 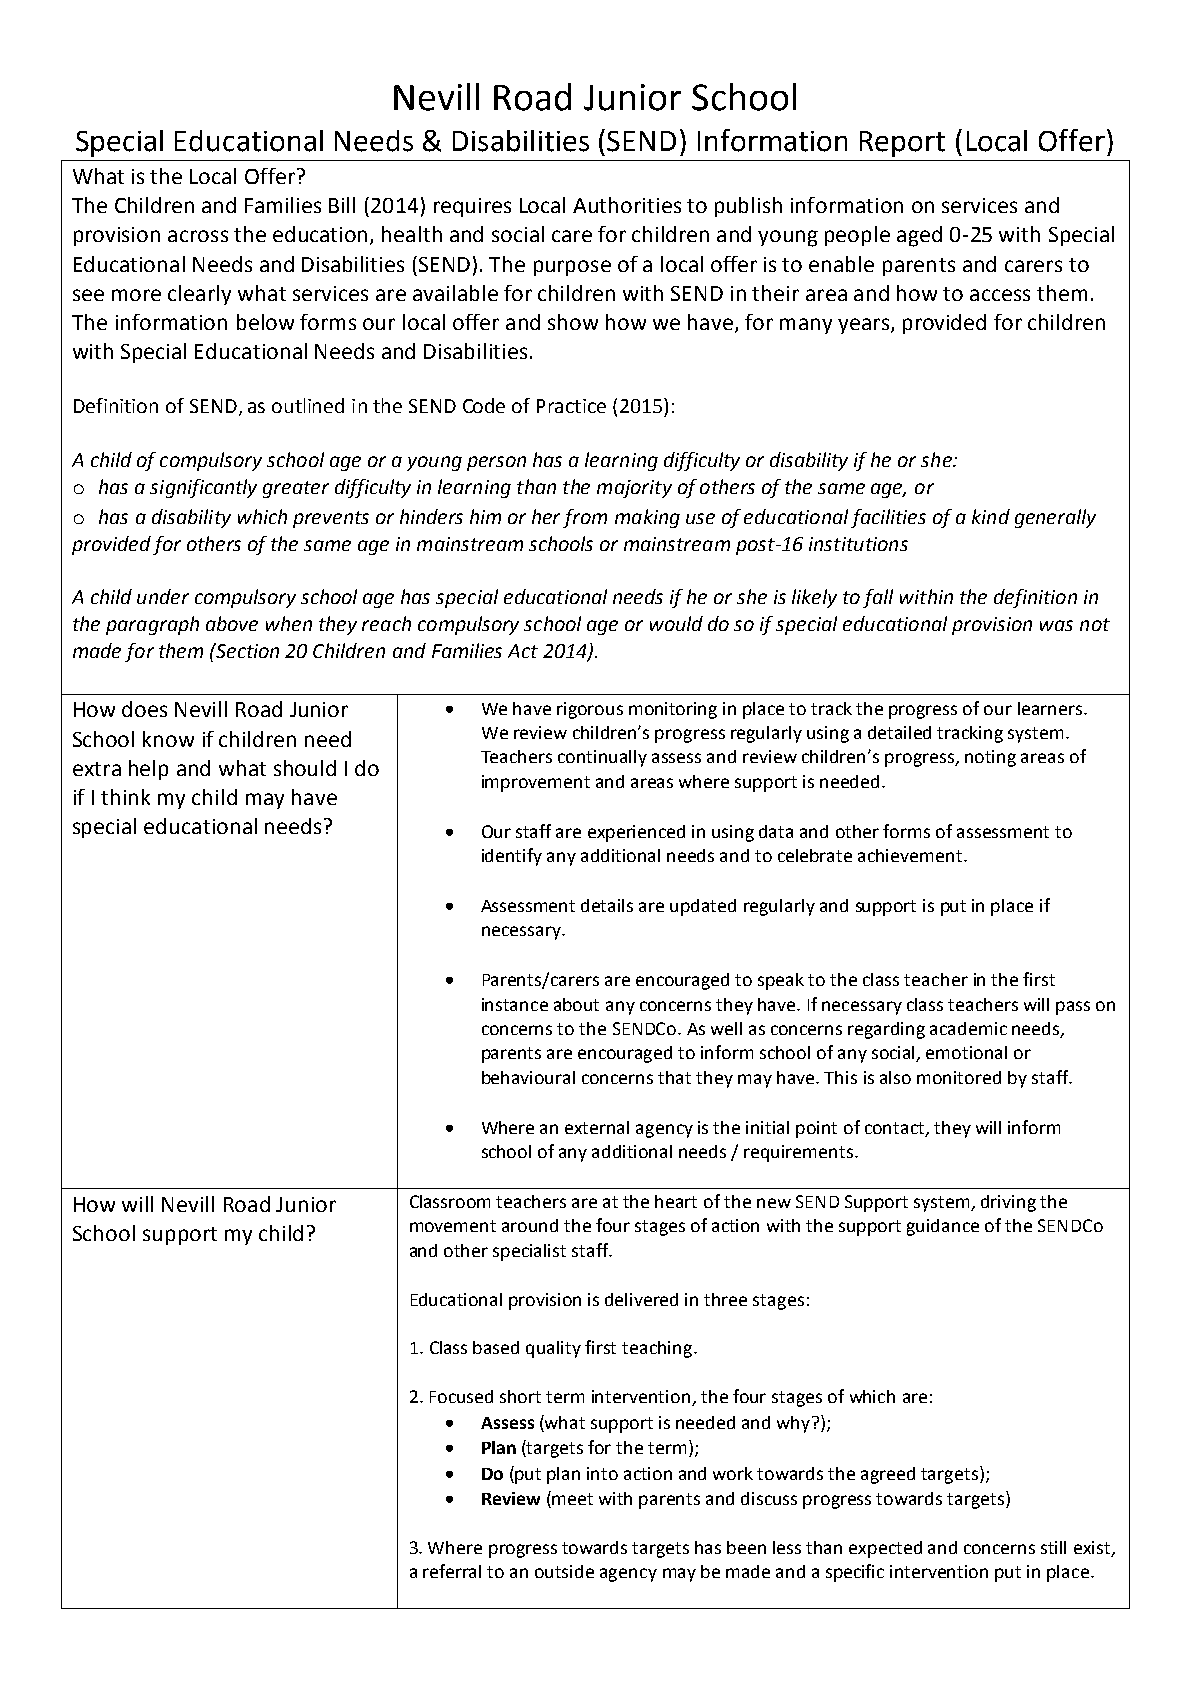 What do you see at coordinates (911, 855) in the image?
I see `achievement` at bounding box center [911, 855].
